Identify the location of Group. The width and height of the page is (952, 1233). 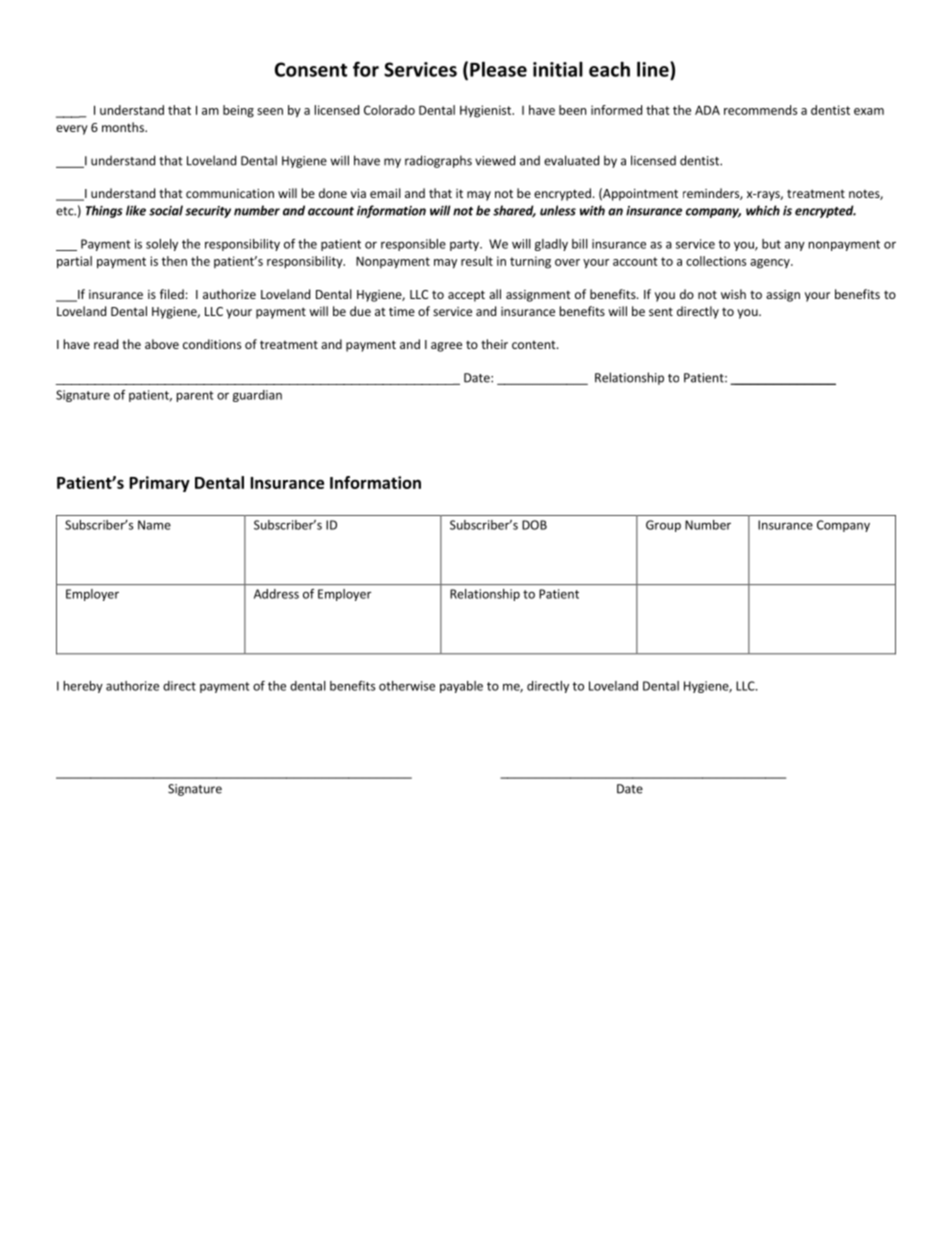
(663, 526).
